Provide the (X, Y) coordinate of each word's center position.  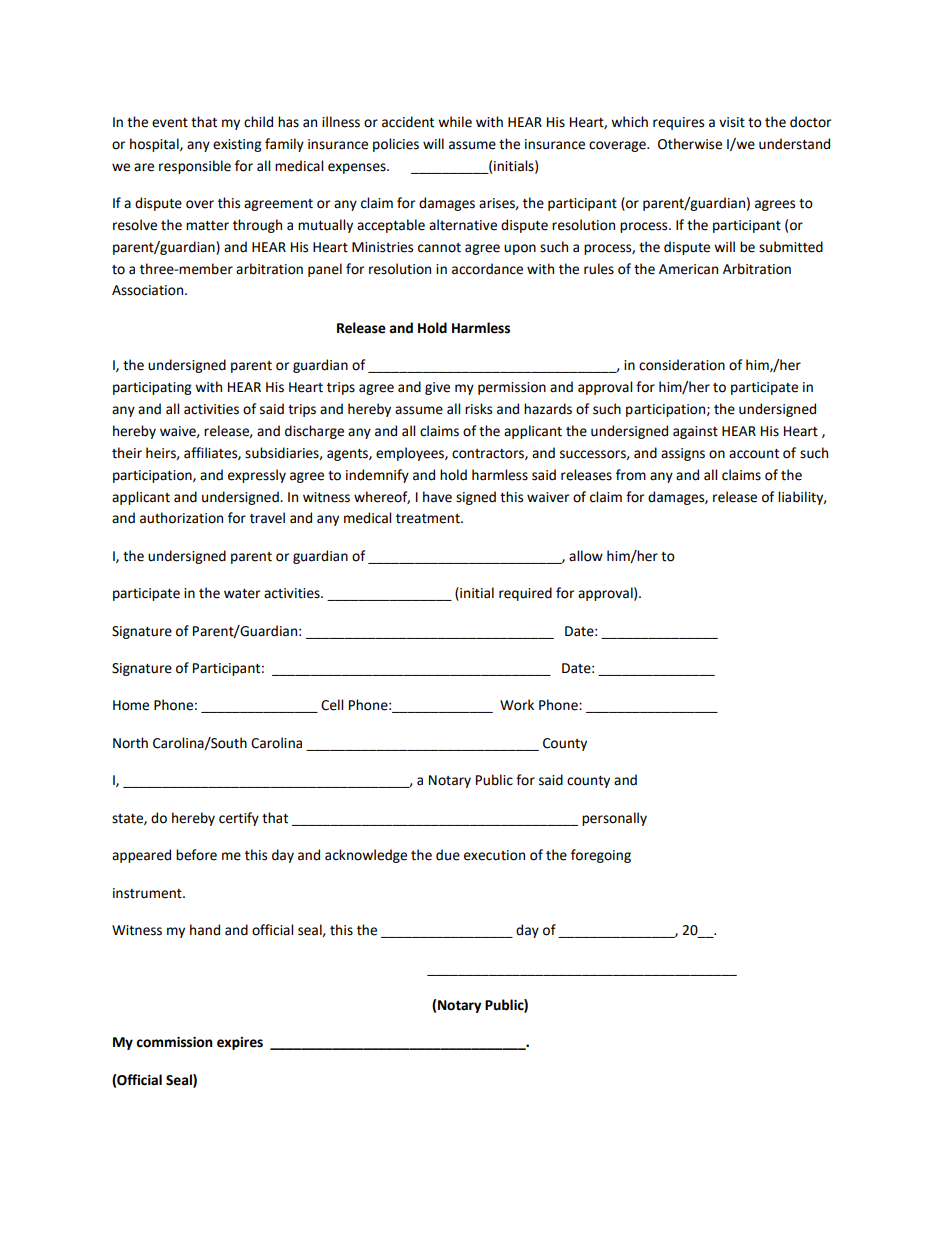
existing (237, 145)
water (242, 594)
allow (586, 556)
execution (494, 855)
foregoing (601, 856)
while (455, 122)
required (525, 594)
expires (240, 1043)
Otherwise (690, 144)
